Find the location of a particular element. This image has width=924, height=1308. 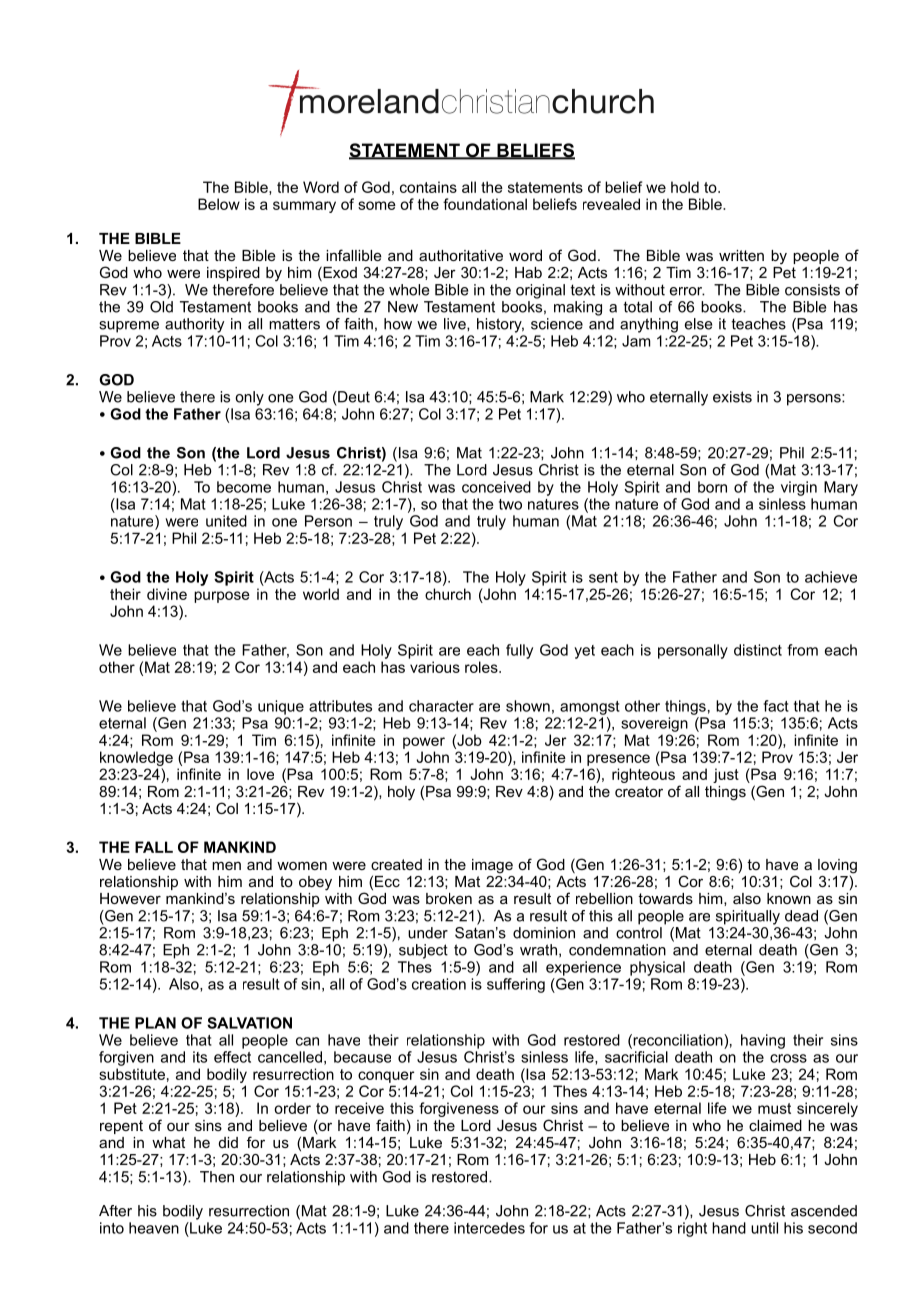

Below is located at coordinates (219, 204).
